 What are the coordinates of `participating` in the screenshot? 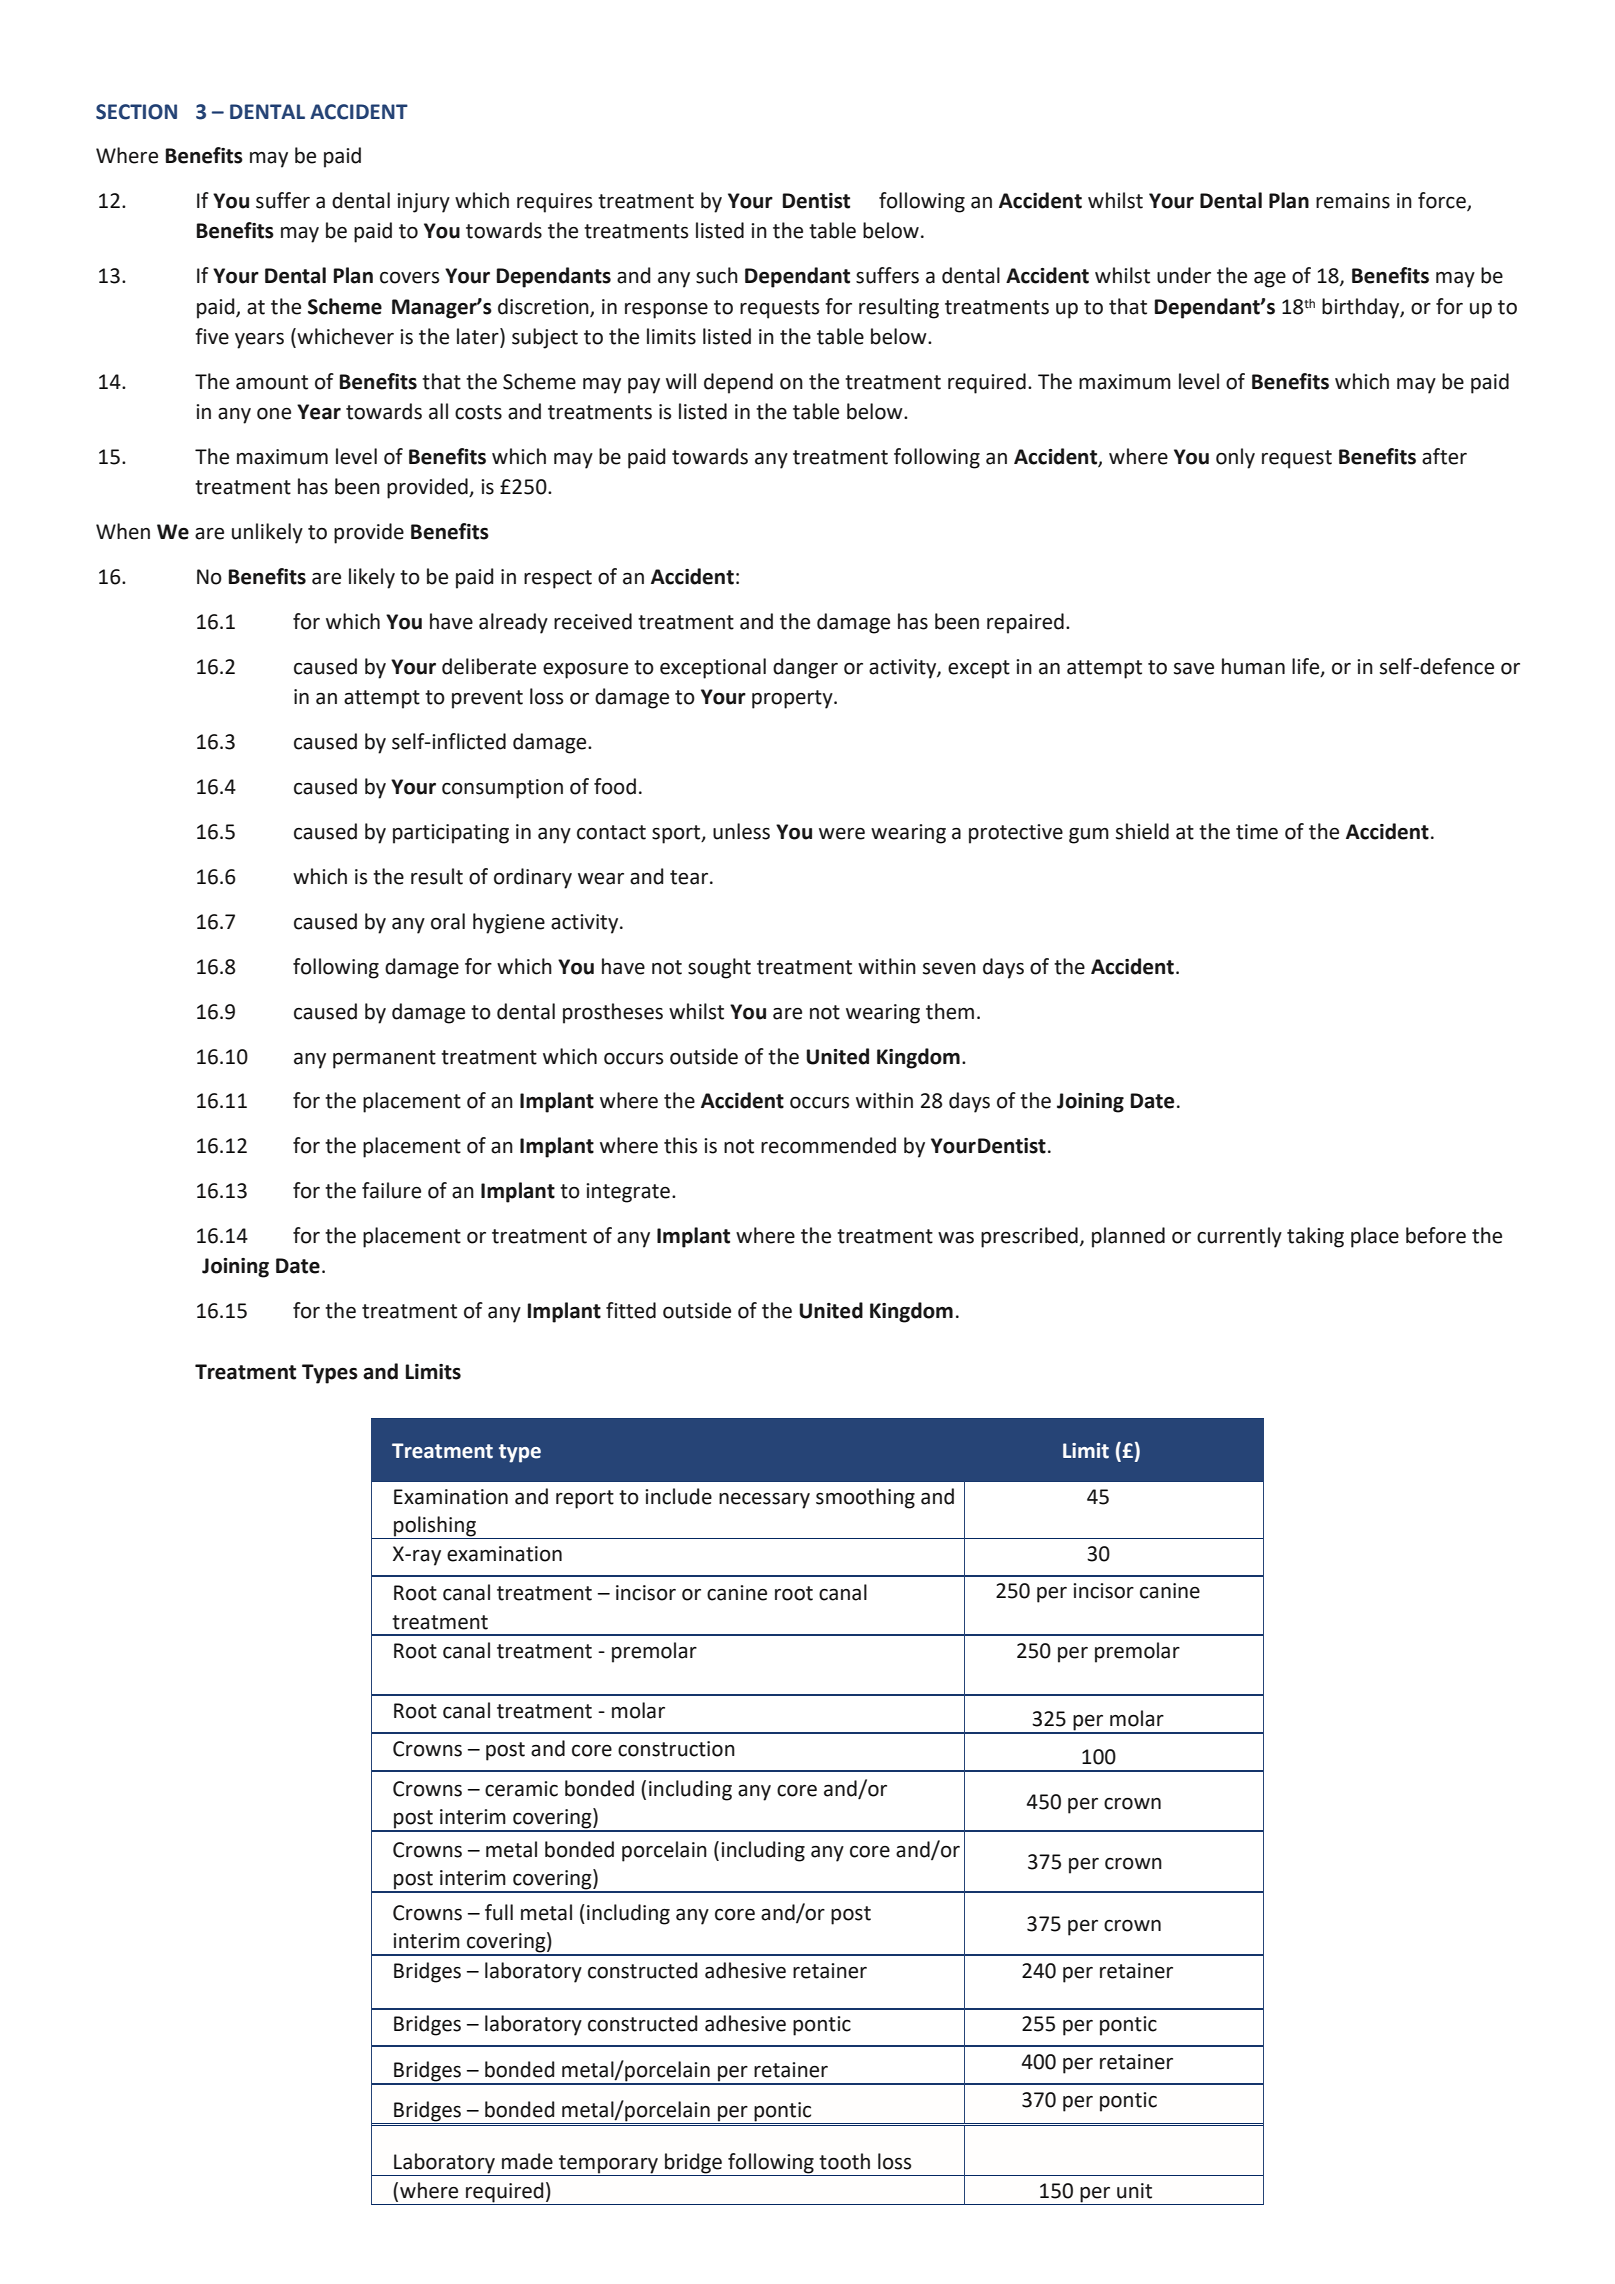 It's located at (451, 834).
